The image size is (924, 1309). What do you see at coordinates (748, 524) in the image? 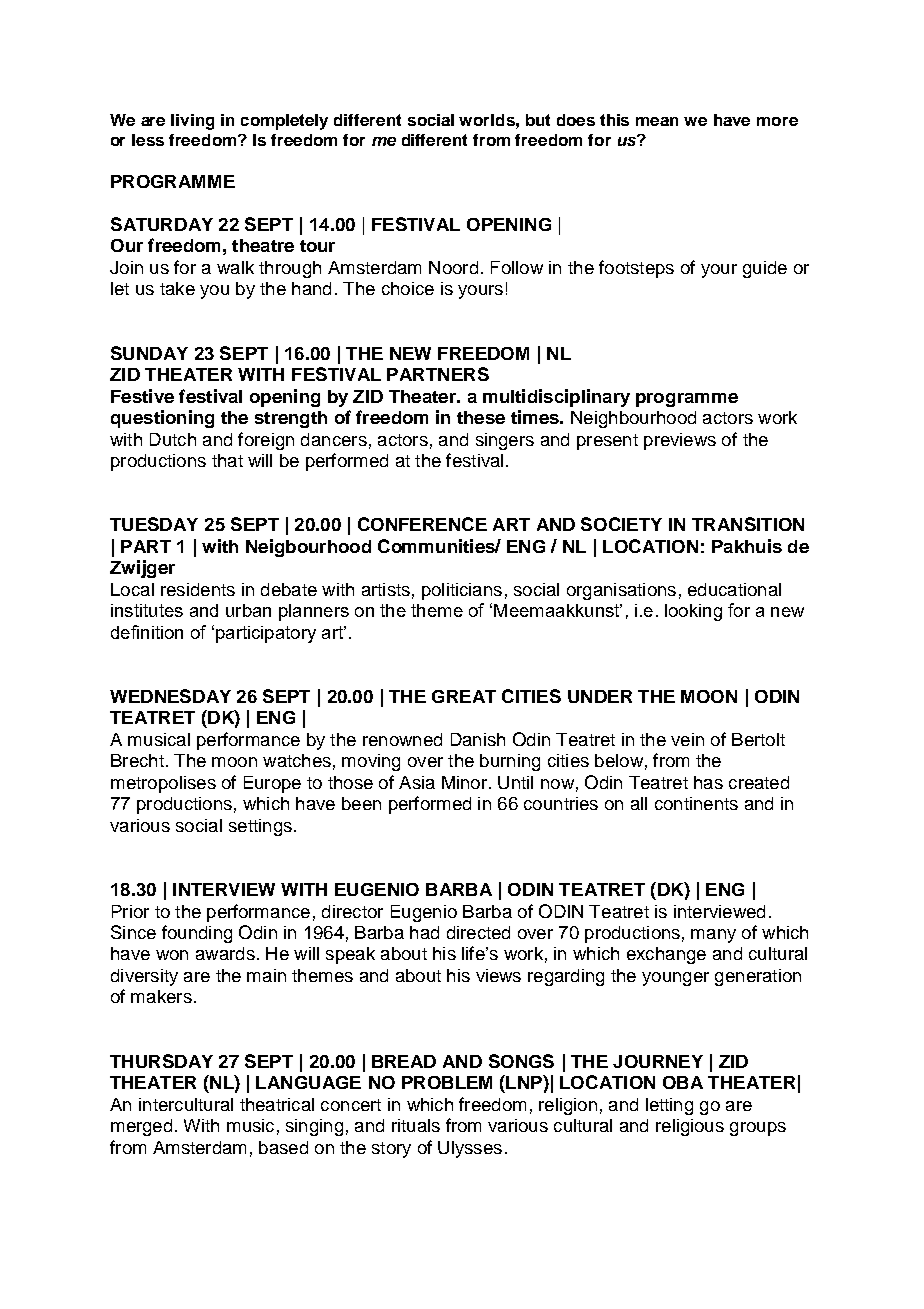
I see `TRANSITION` at bounding box center [748, 524].
